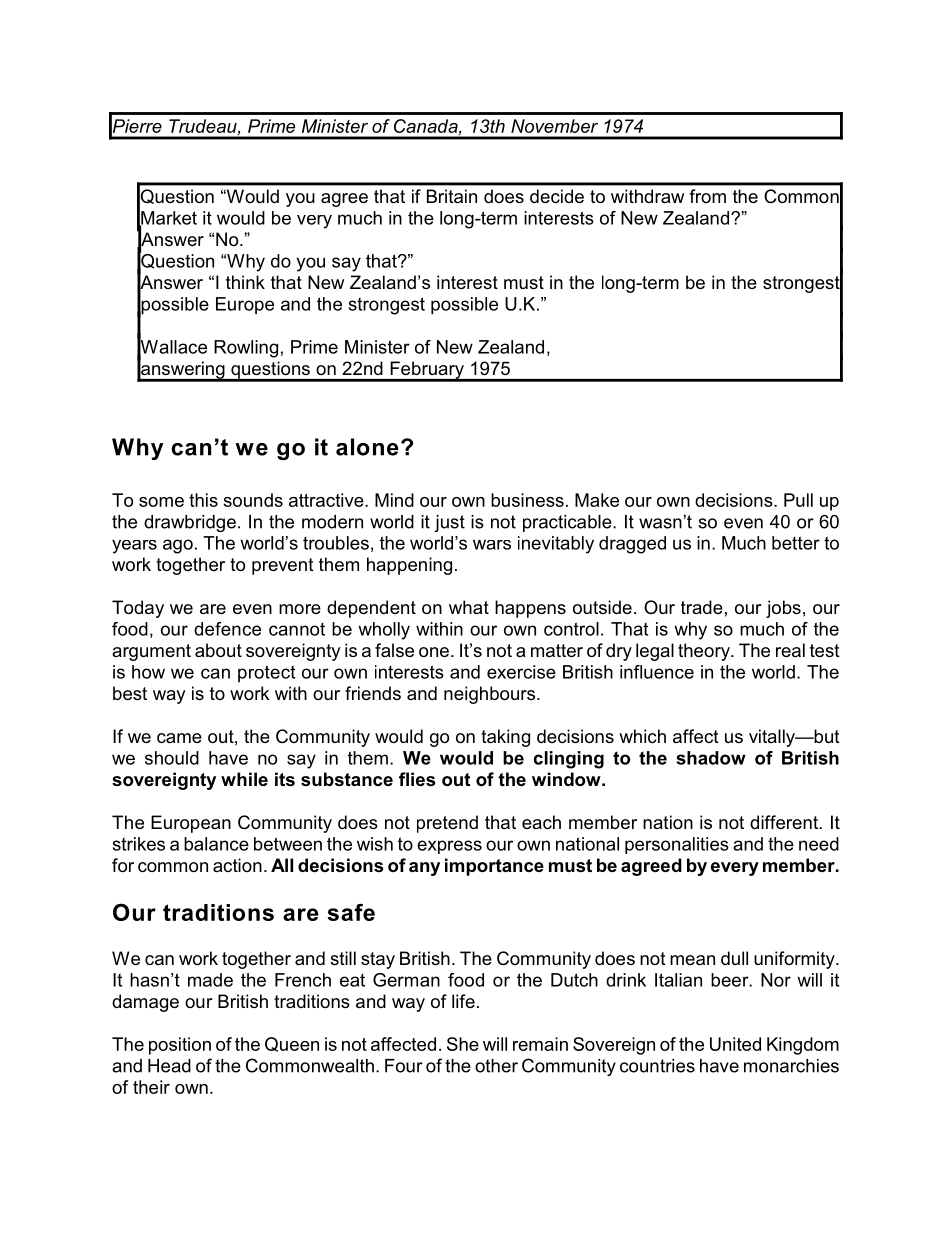  Describe the element at coordinates (798, 500) in the image. I see `Pull` at that location.
